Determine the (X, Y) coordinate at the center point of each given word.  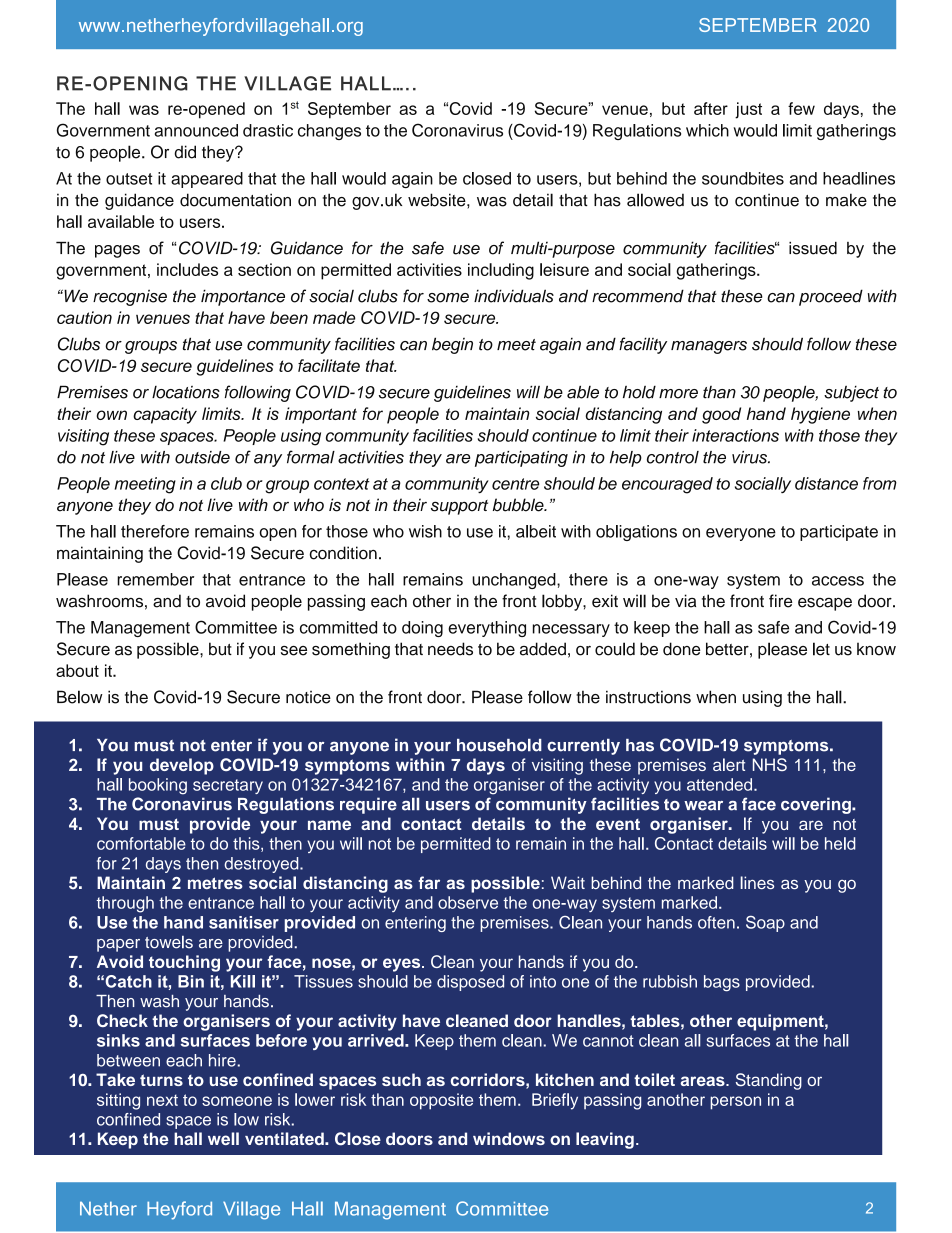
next (162, 1100)
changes (329, 132)
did (185, 152)
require (368, 805)
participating (521, 459)
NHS (770, 764)
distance (826, 483)
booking (158, 786)
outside (202, 457)
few (801, 108)
